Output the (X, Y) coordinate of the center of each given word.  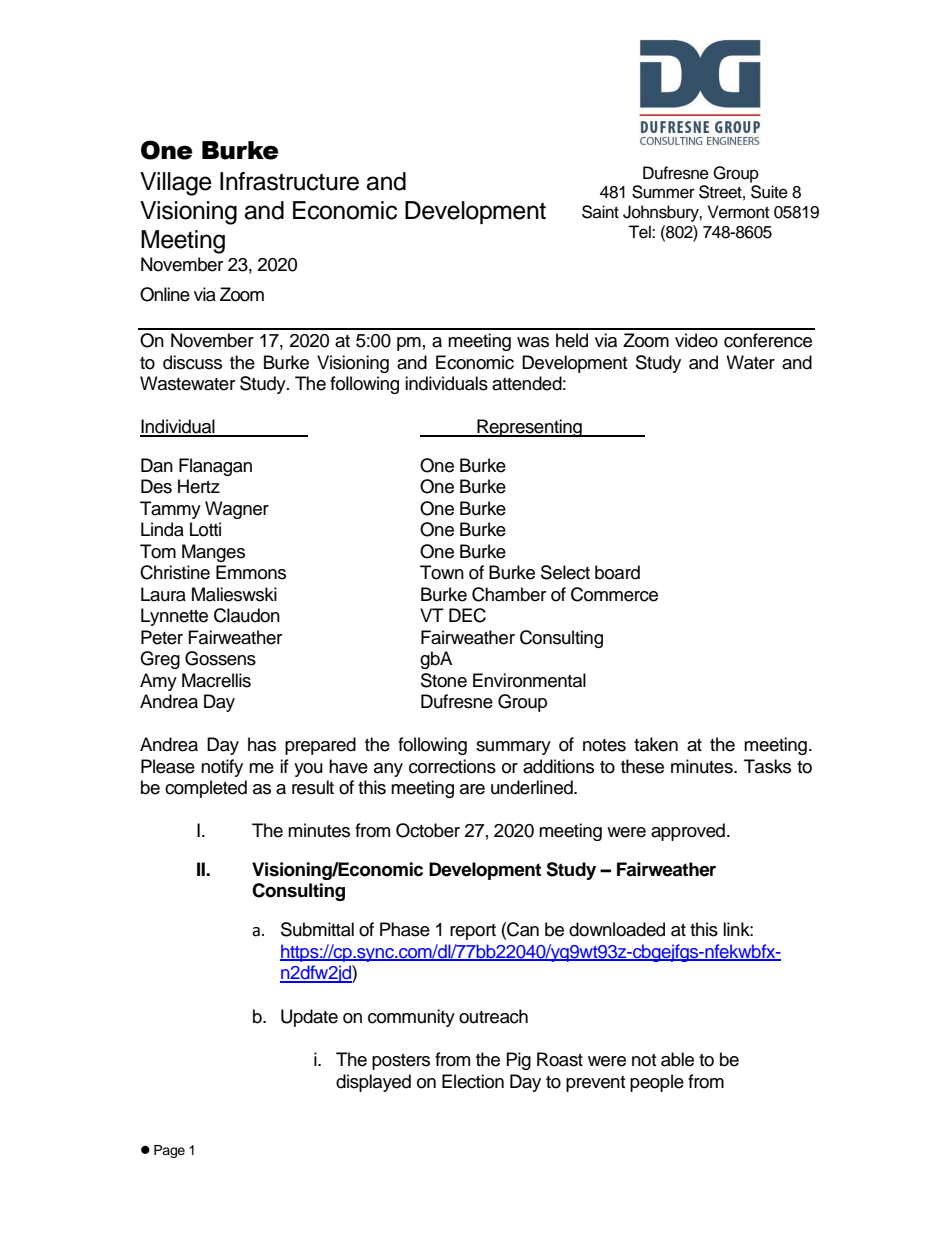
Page (169, 1151)
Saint (600, 212)
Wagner (237, 510)
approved (688, 832)
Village (176, 184)
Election (473, 1081)
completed (206, 789)
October (428, 830)
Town (442, 572)
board (617, 572)
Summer (663, 192)
